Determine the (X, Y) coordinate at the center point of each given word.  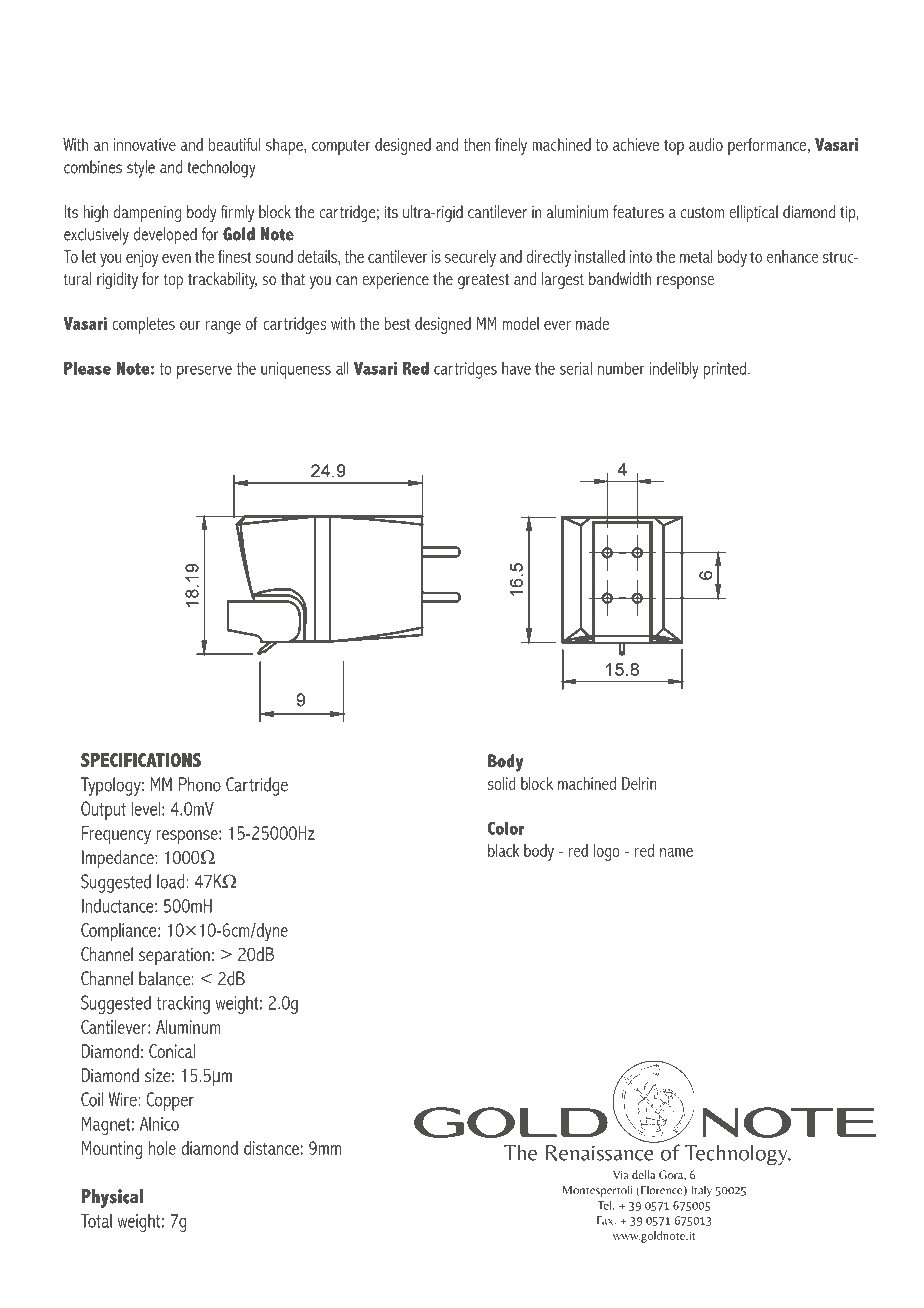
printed (725, 370)
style (141, 169)
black (503, 850)
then (476, 144)
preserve (204, 372)
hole (162, 1148)
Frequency (116, 835)
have (516, 368)
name (676, 852)
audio (706, 144)
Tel (605, 1205)
